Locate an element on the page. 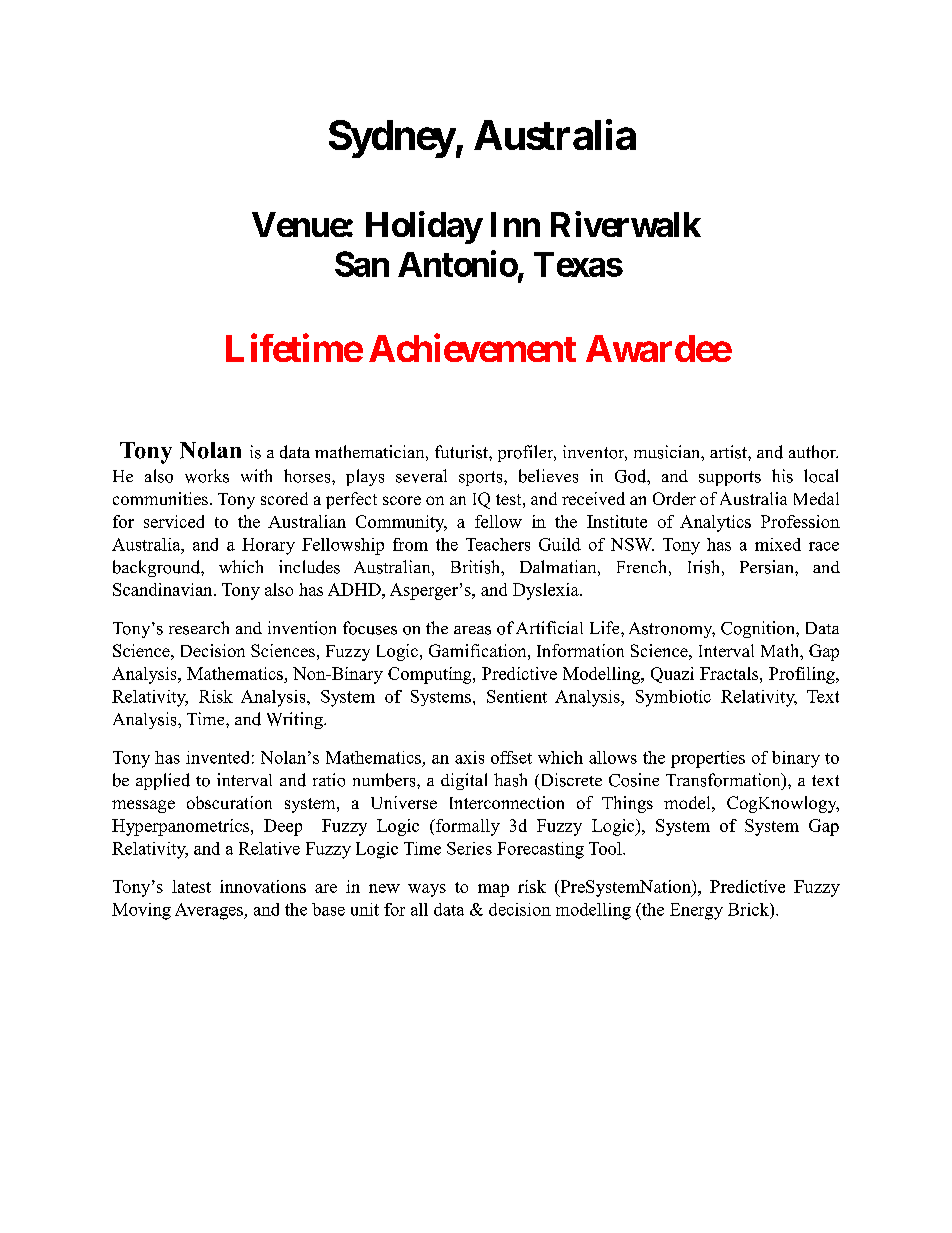  Riverwalk is located at coordinates (626, 224).
